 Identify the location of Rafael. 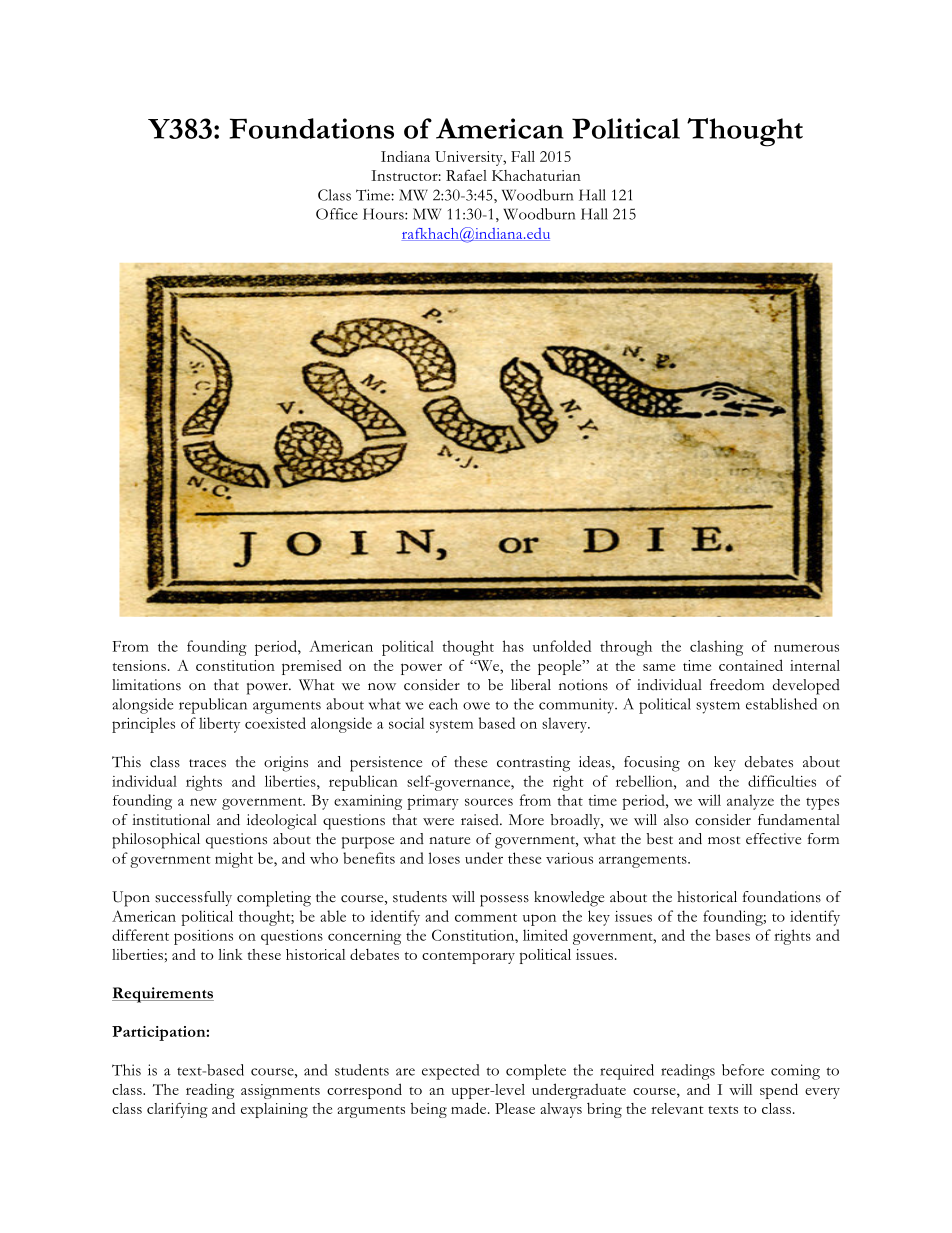
(466, 175).
